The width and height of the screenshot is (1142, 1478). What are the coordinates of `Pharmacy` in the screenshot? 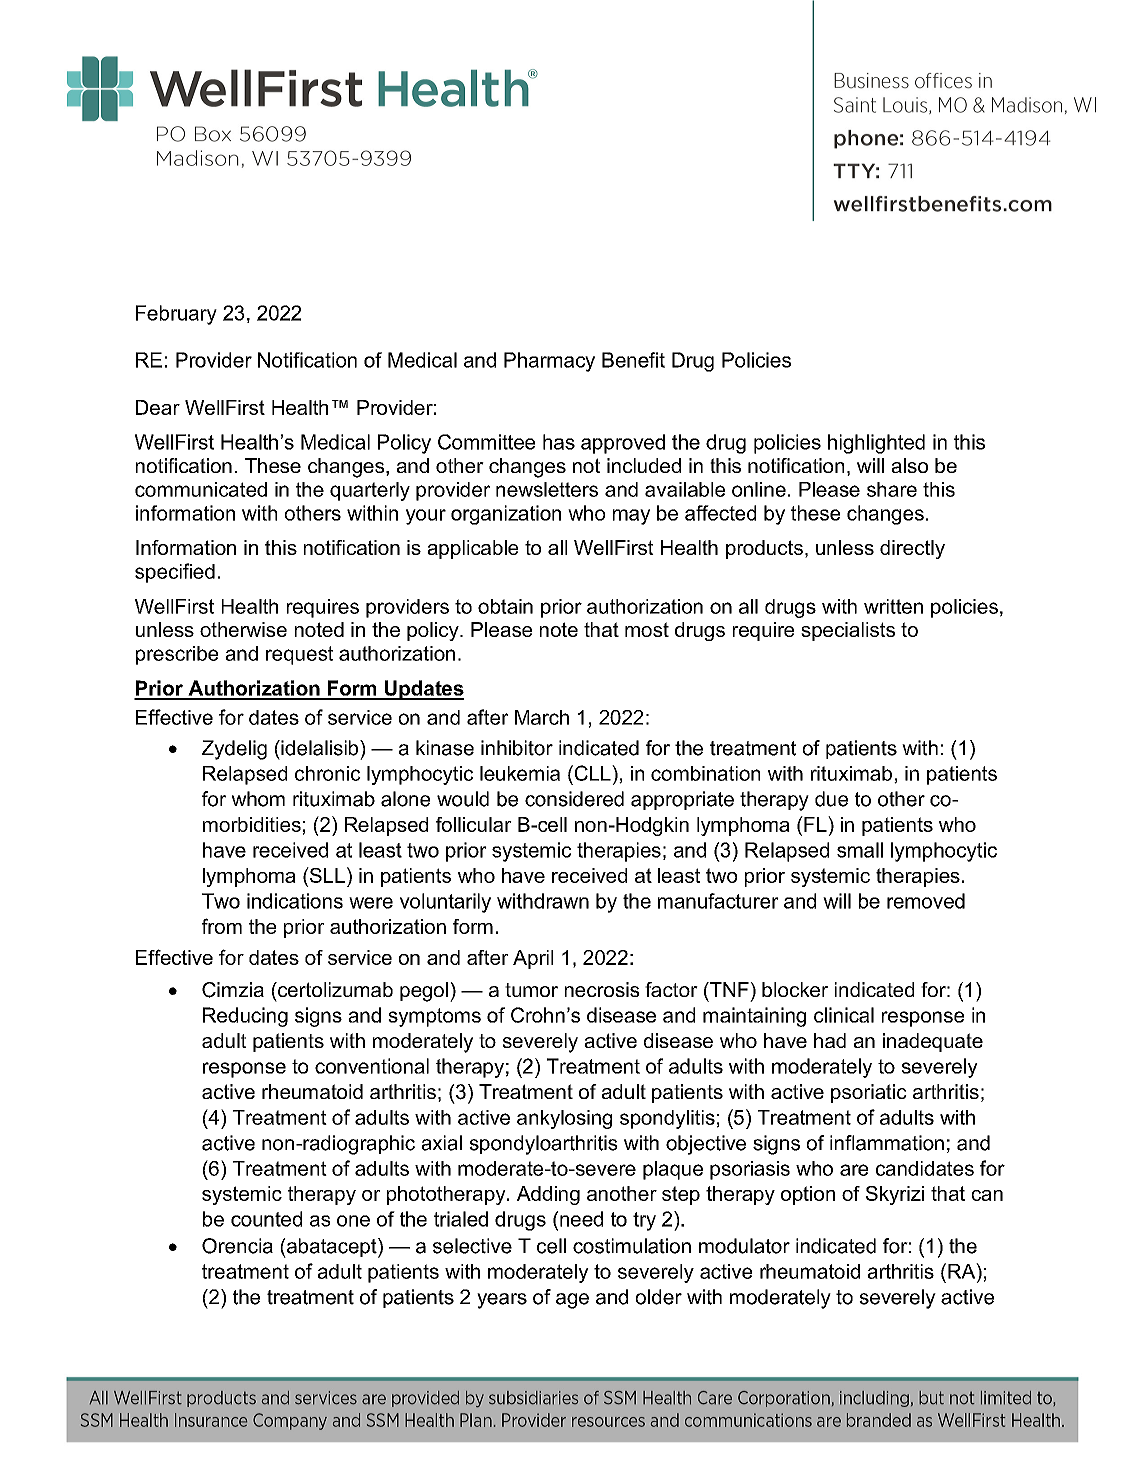 It's located at (549, 362).
